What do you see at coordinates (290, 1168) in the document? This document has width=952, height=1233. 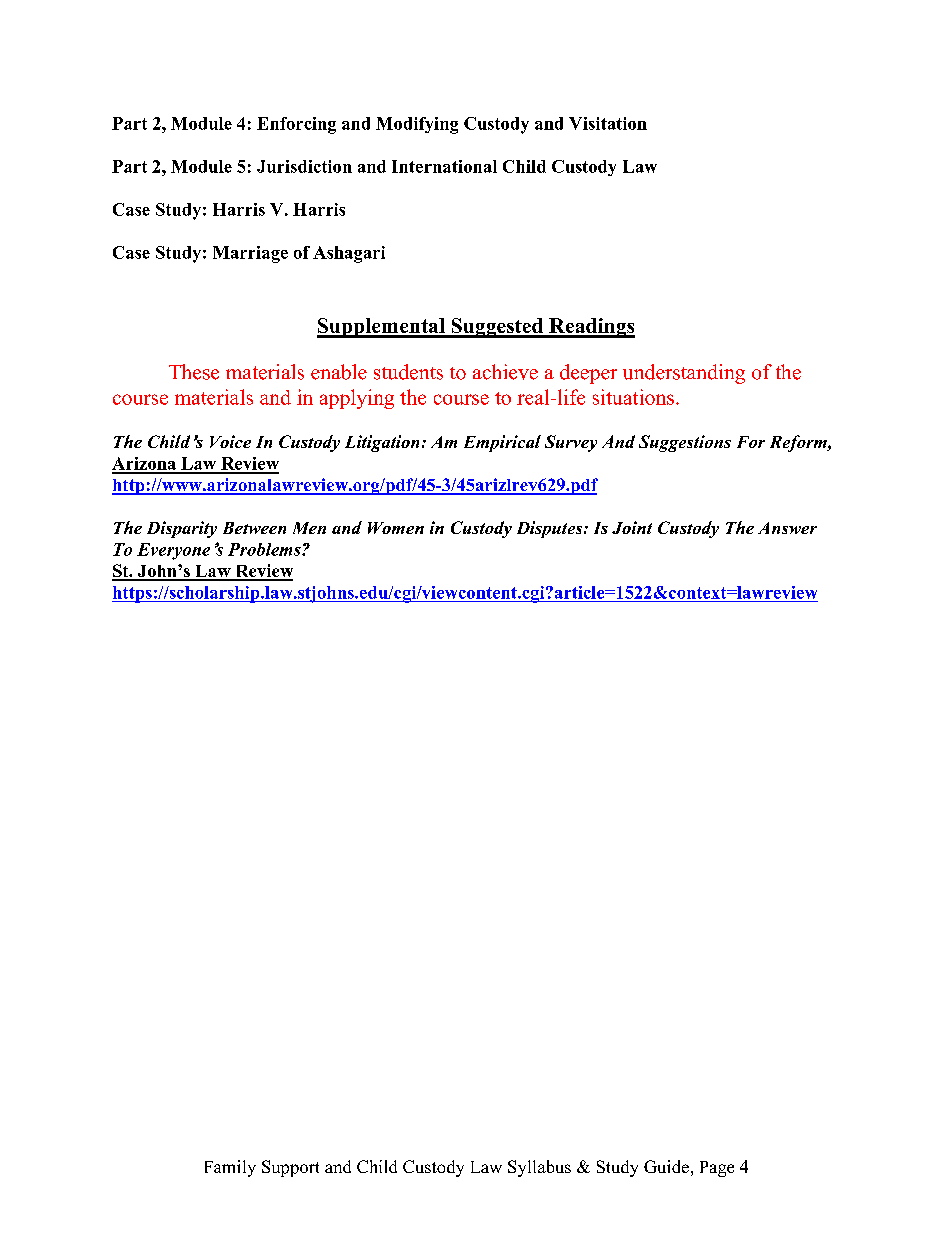 I see `Support` at bounding box center [290, 1168].
